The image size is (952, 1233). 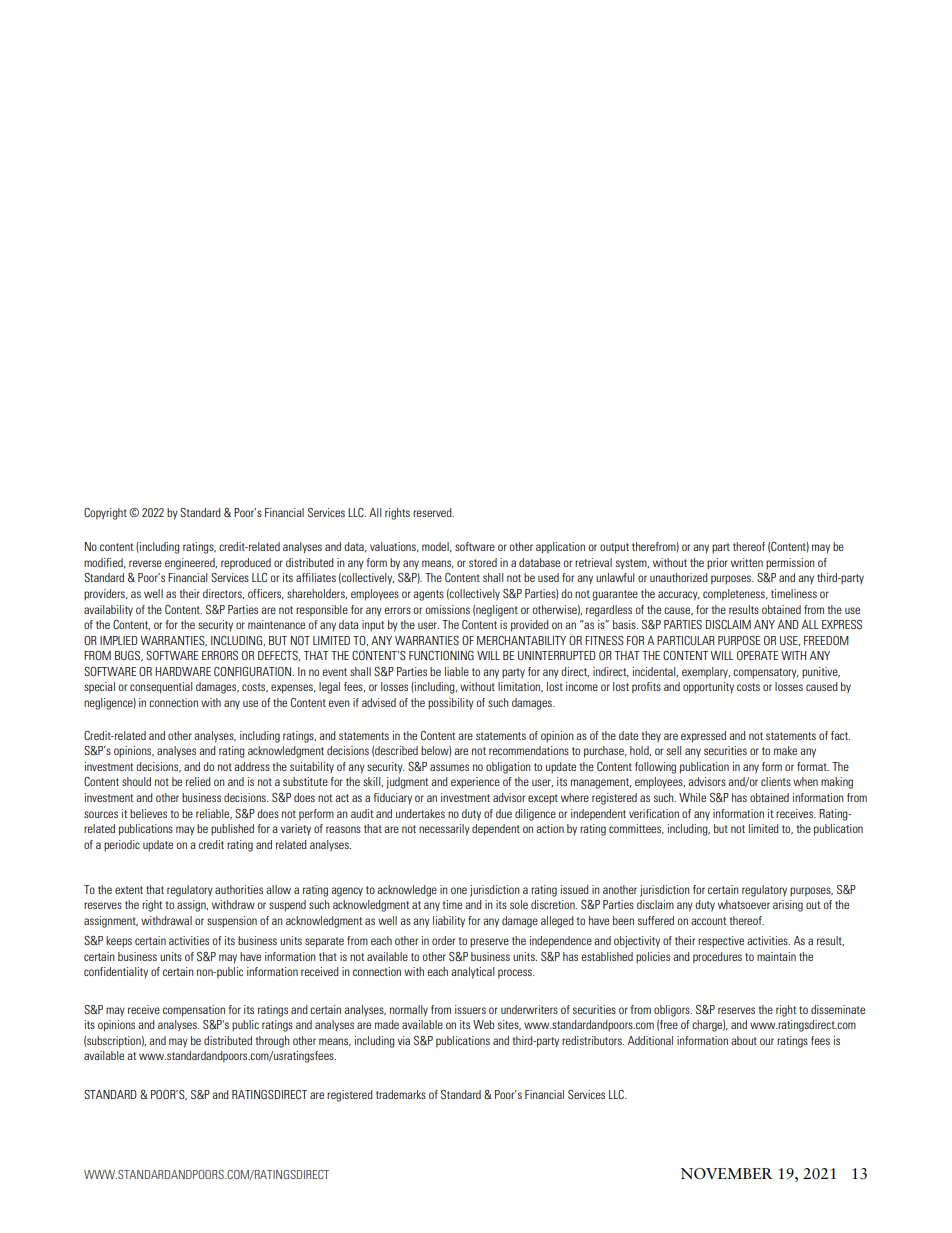 What do you see at coordinates (161, 688) in the screenshot?
I see `consequential` at bounding box center [161, 688].
